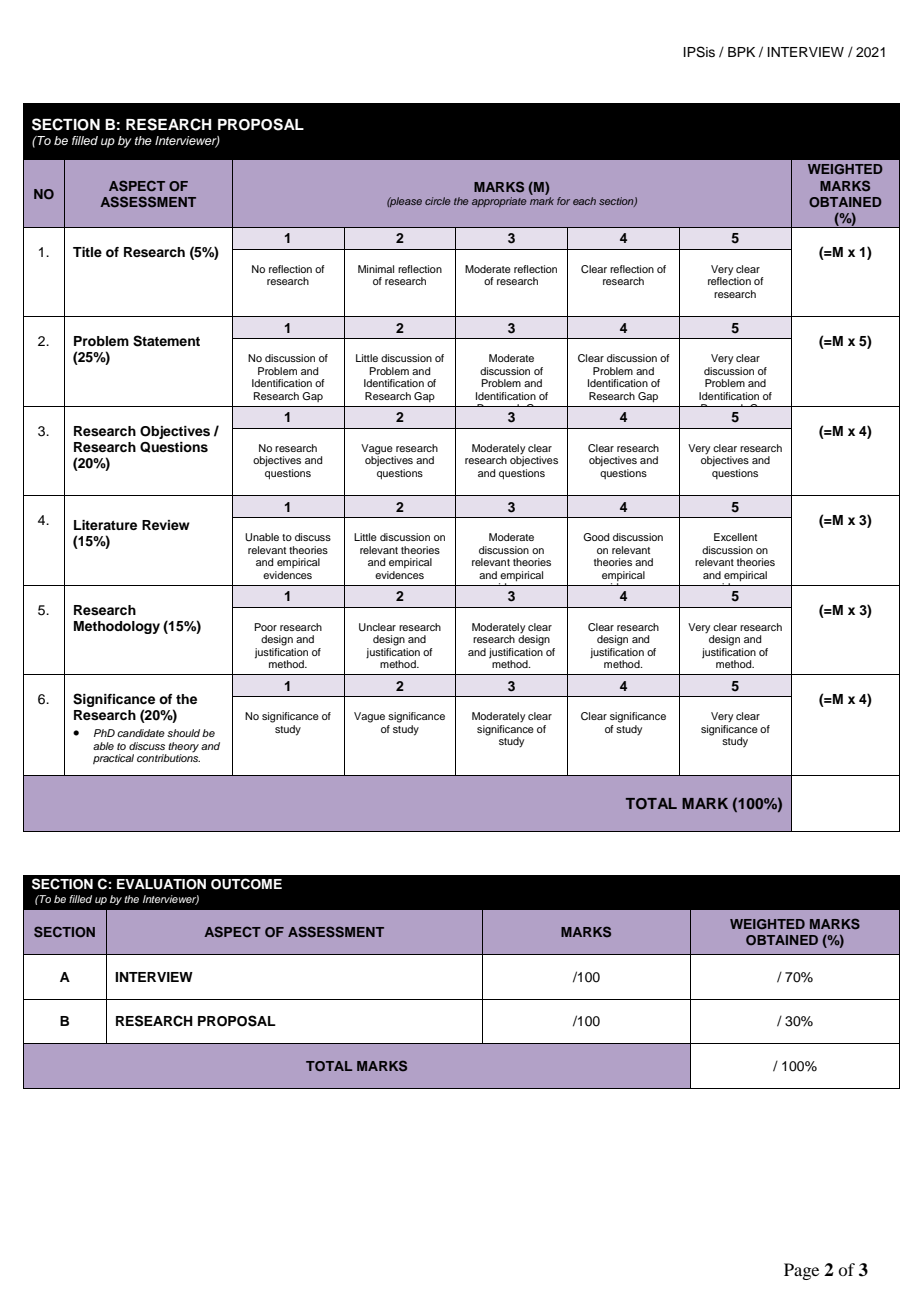 Image resolution: width=924 pixels, height=1308 pixels. What do you see at coordinates (801, 1271) in the image?
I see `Page` at bounding box center [801, 1271].
